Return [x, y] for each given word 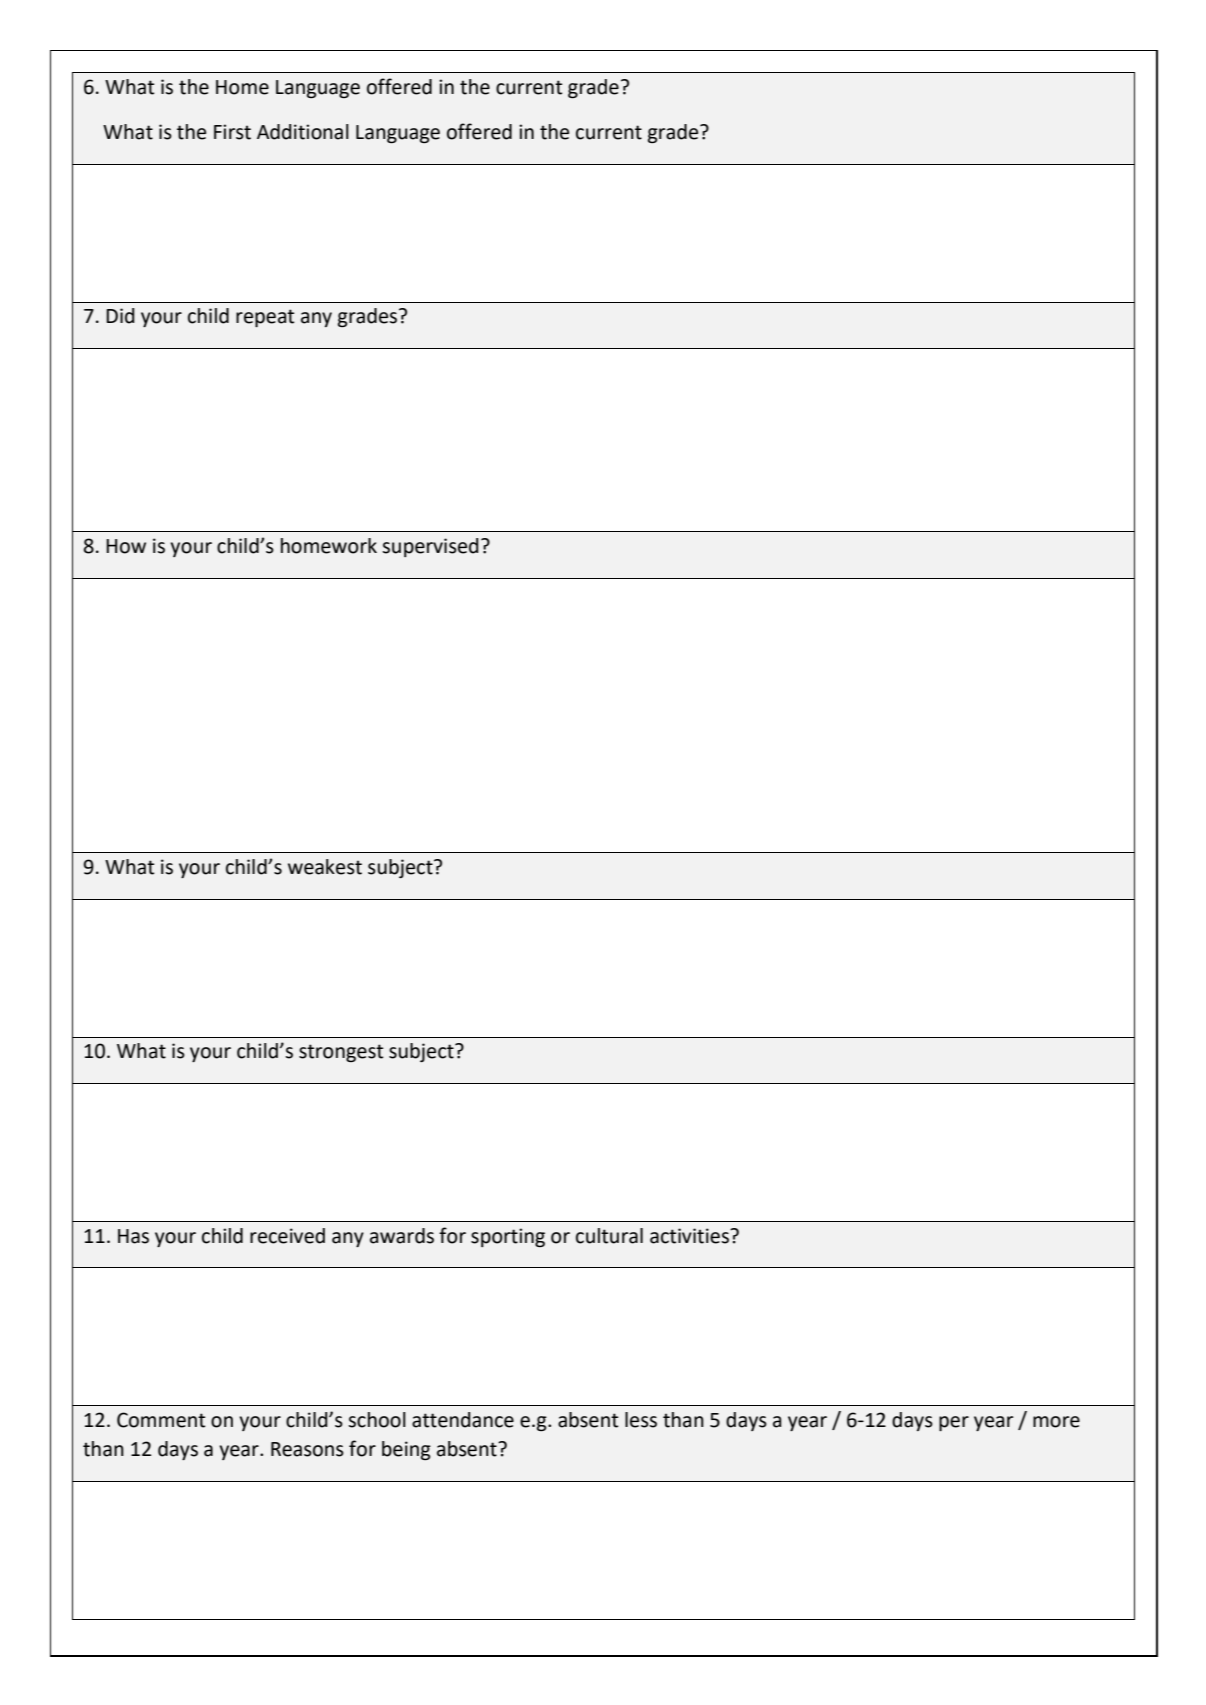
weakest [325, 867]
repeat [265, 318]
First [232, 132]
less [641, 1420]
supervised [430, 547]
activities [690, 1236]
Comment [161, 1420]
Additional [303, 132]
